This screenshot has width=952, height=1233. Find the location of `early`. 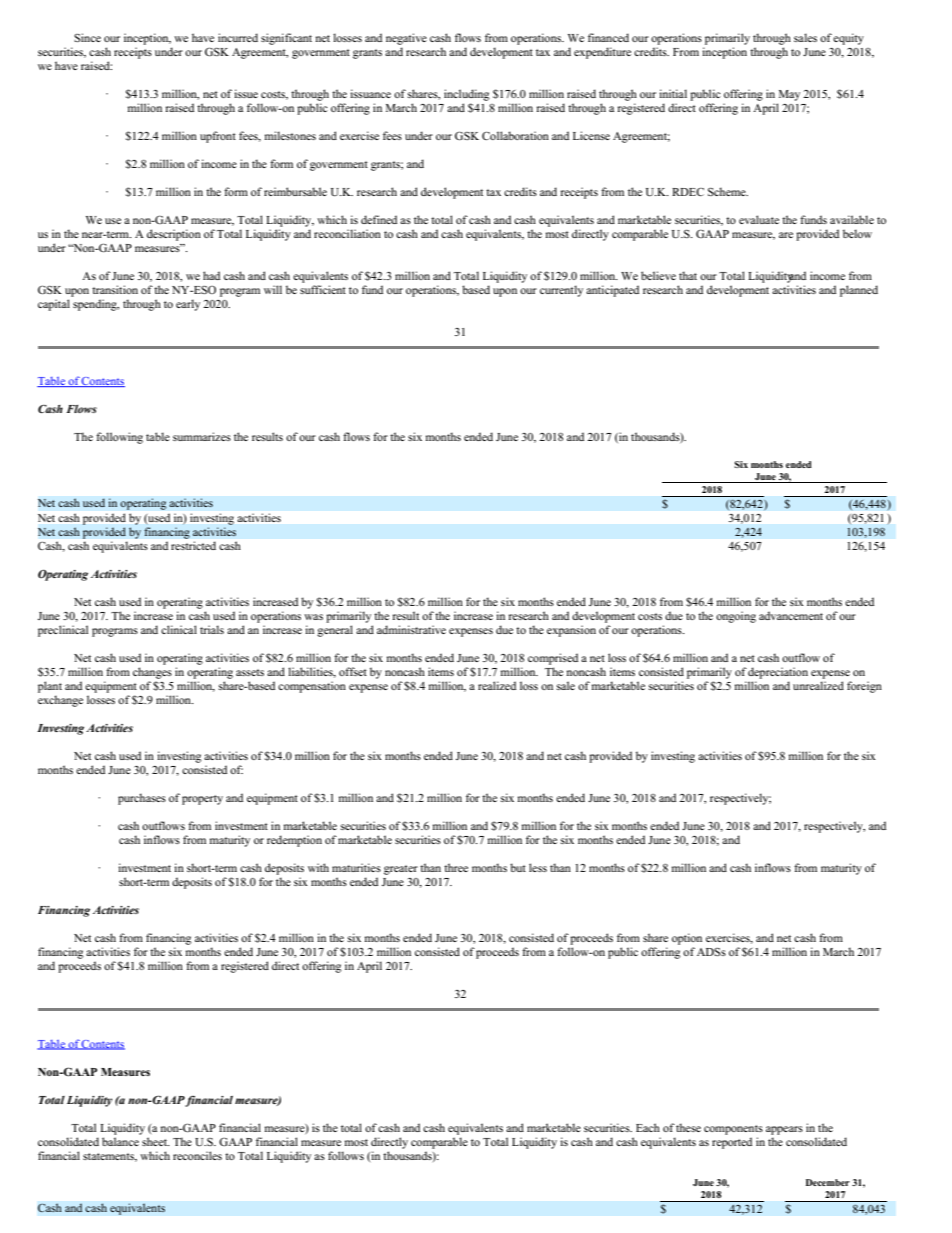

early is located at coordinates (188, 305).
